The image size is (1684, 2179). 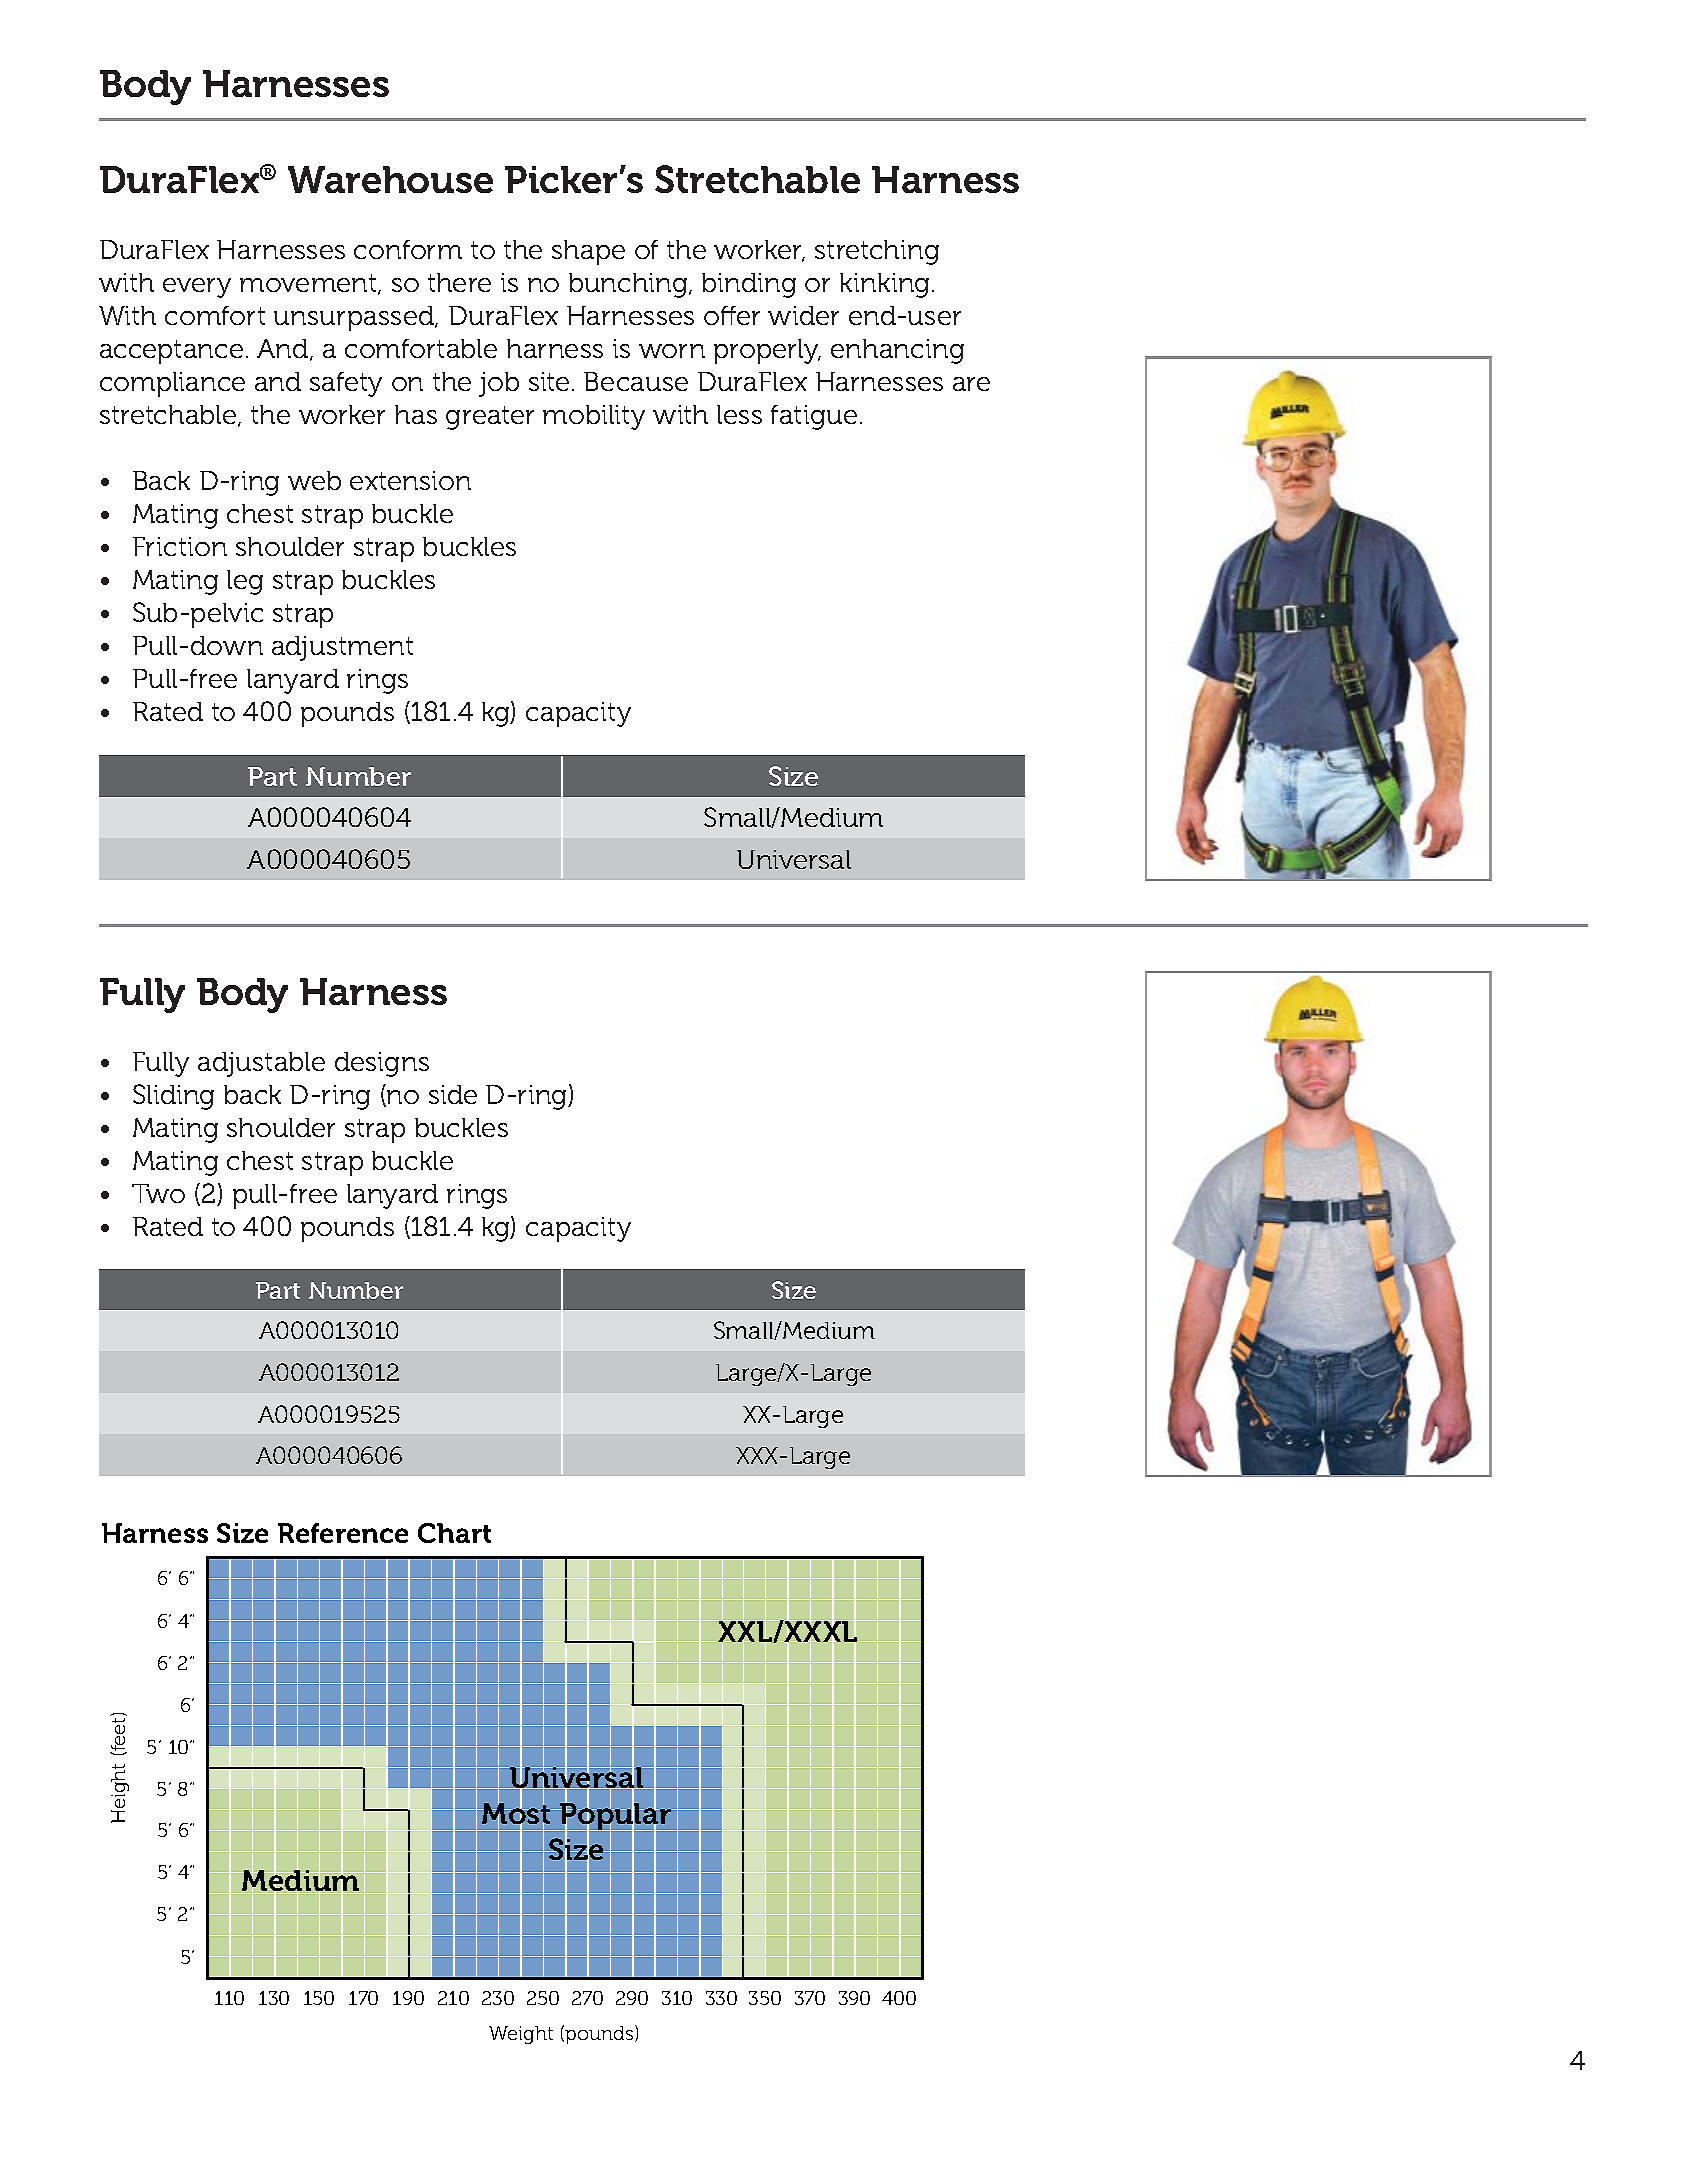 I want to click on leg, so click(x=245, y=582).
